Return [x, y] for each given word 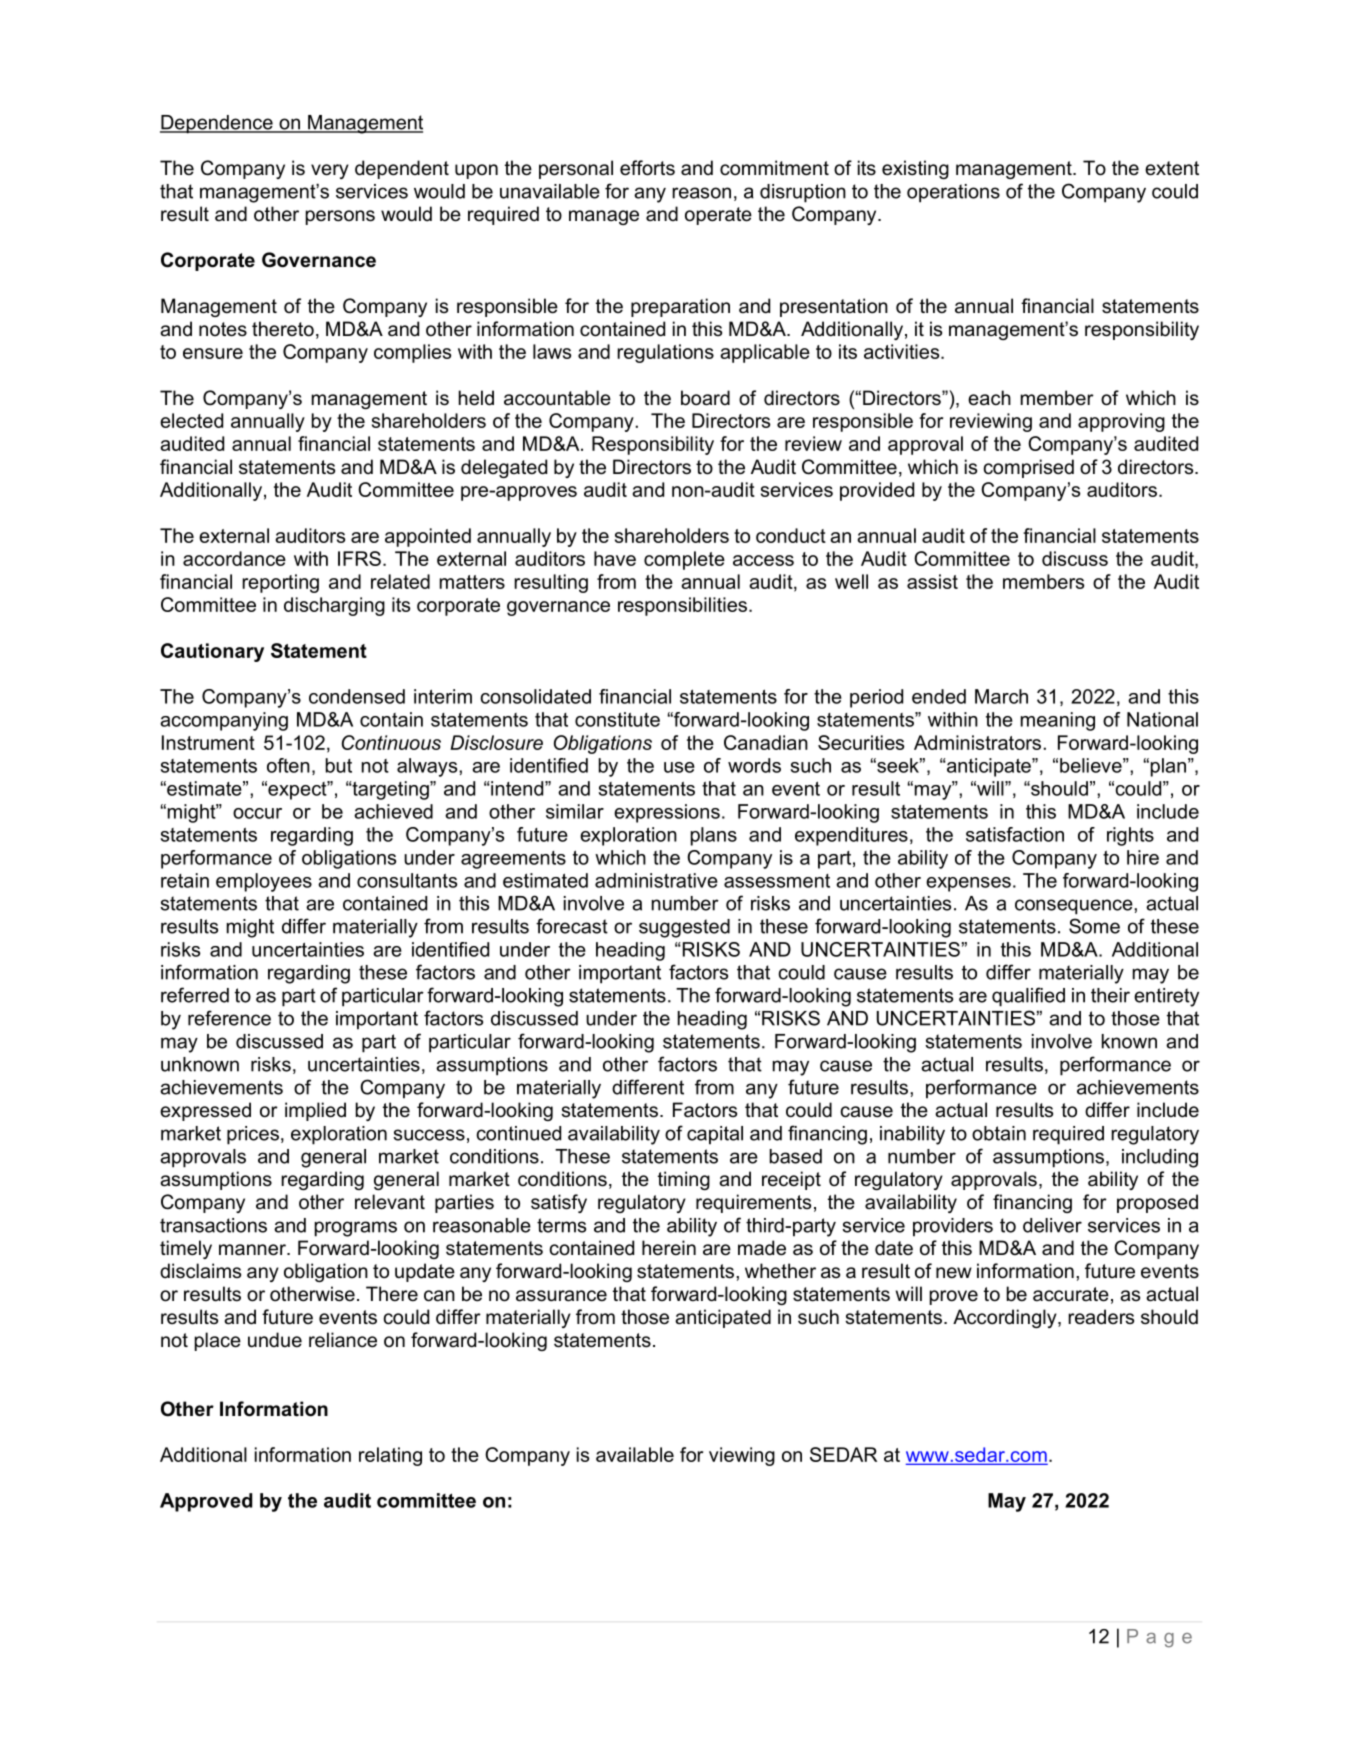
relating [390, 1456]
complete [684, 560]
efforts [647, 168]
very [330, 171]
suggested [684, 928]
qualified [1028, 997]
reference [229, 1018]
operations [953, 193]
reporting [280, 583]
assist [932, 581]
